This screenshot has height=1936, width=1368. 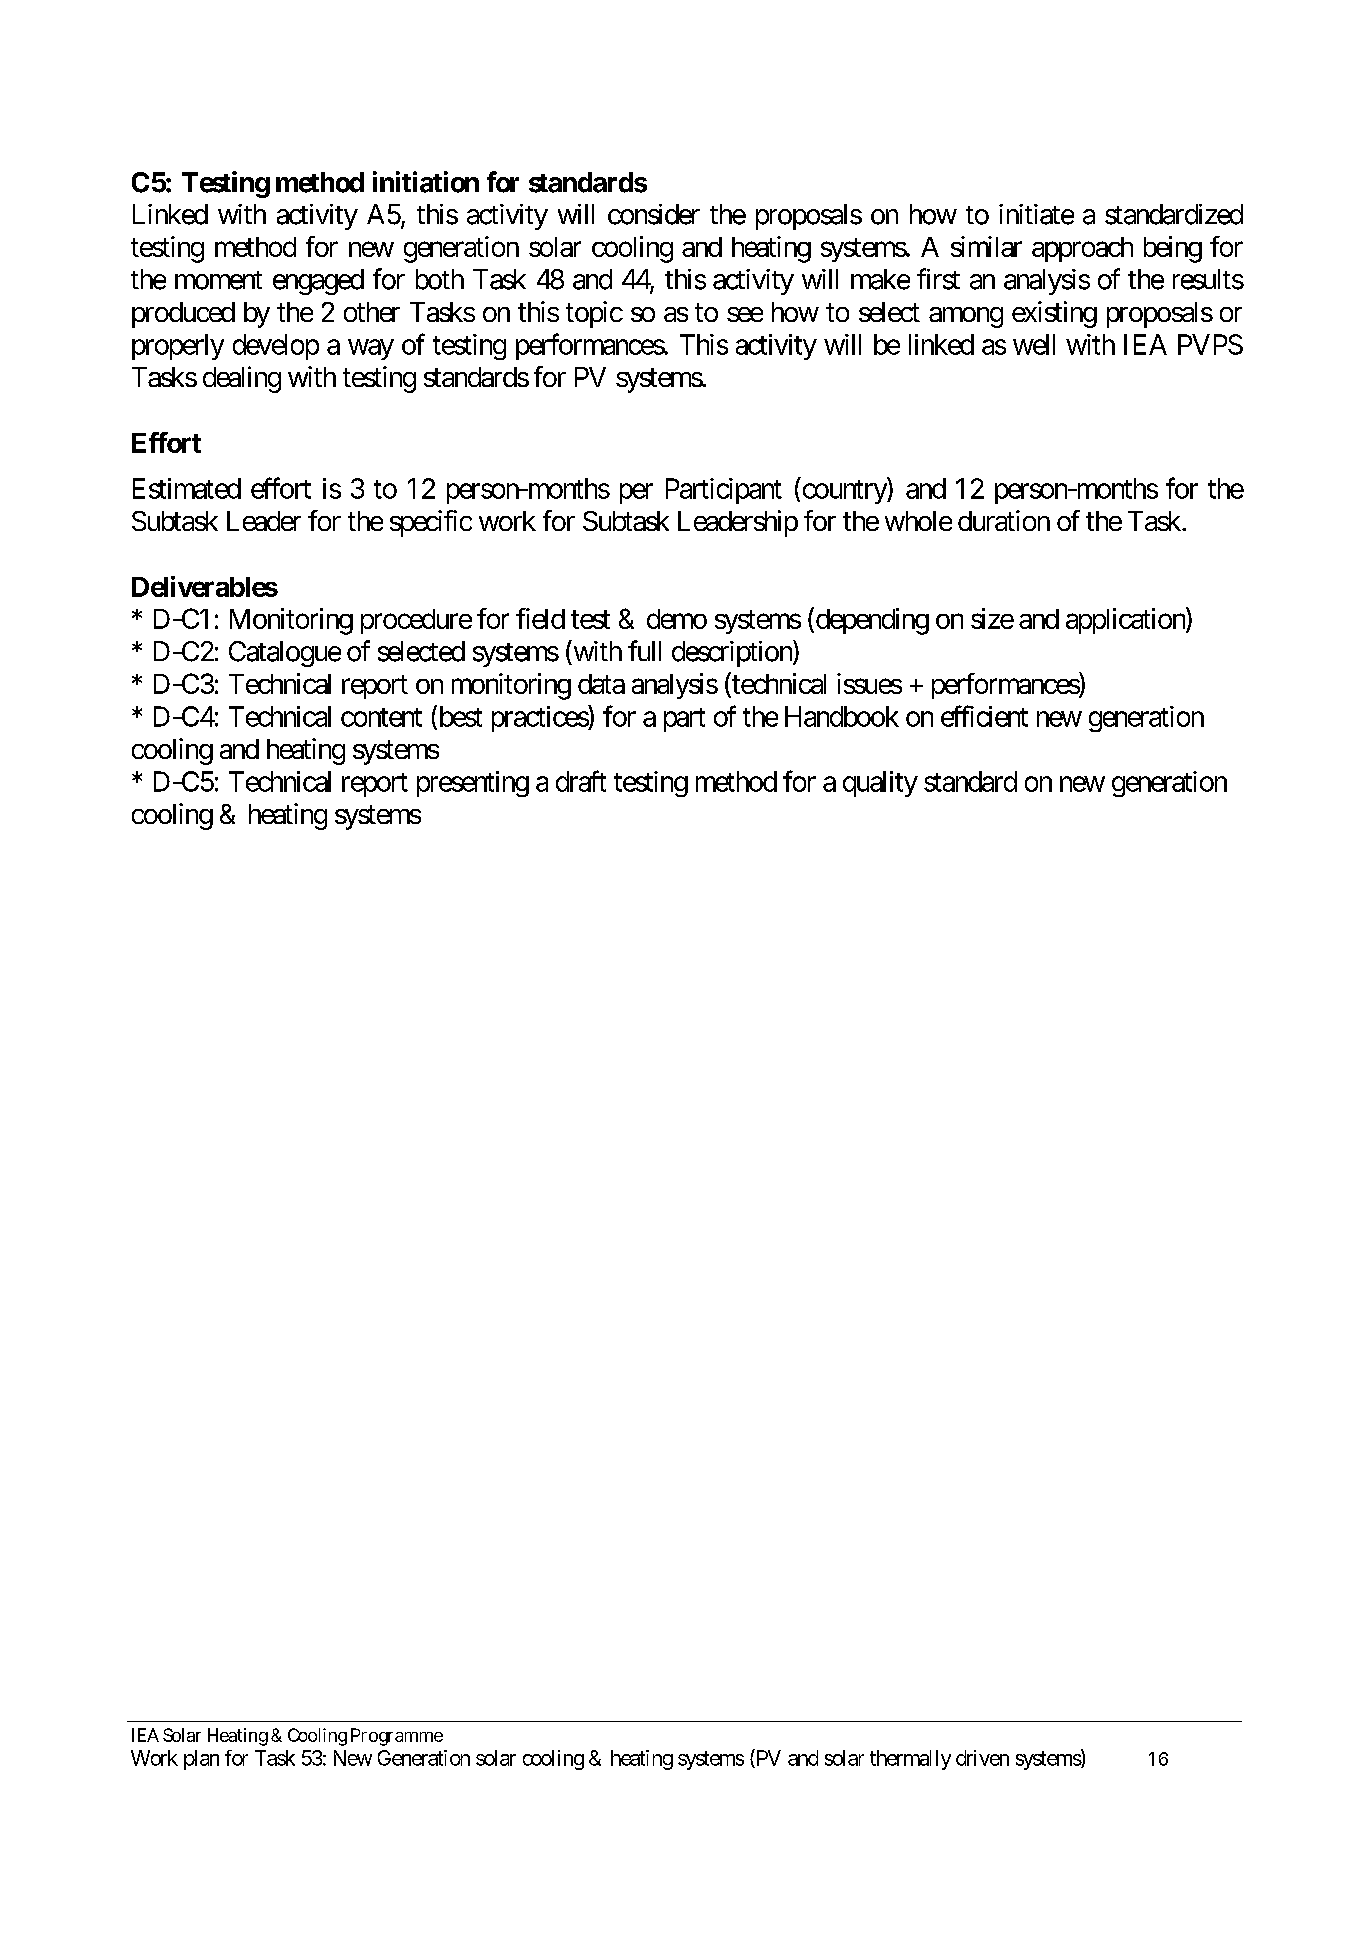 I want to click on consider, so click(x=654, y=214).
